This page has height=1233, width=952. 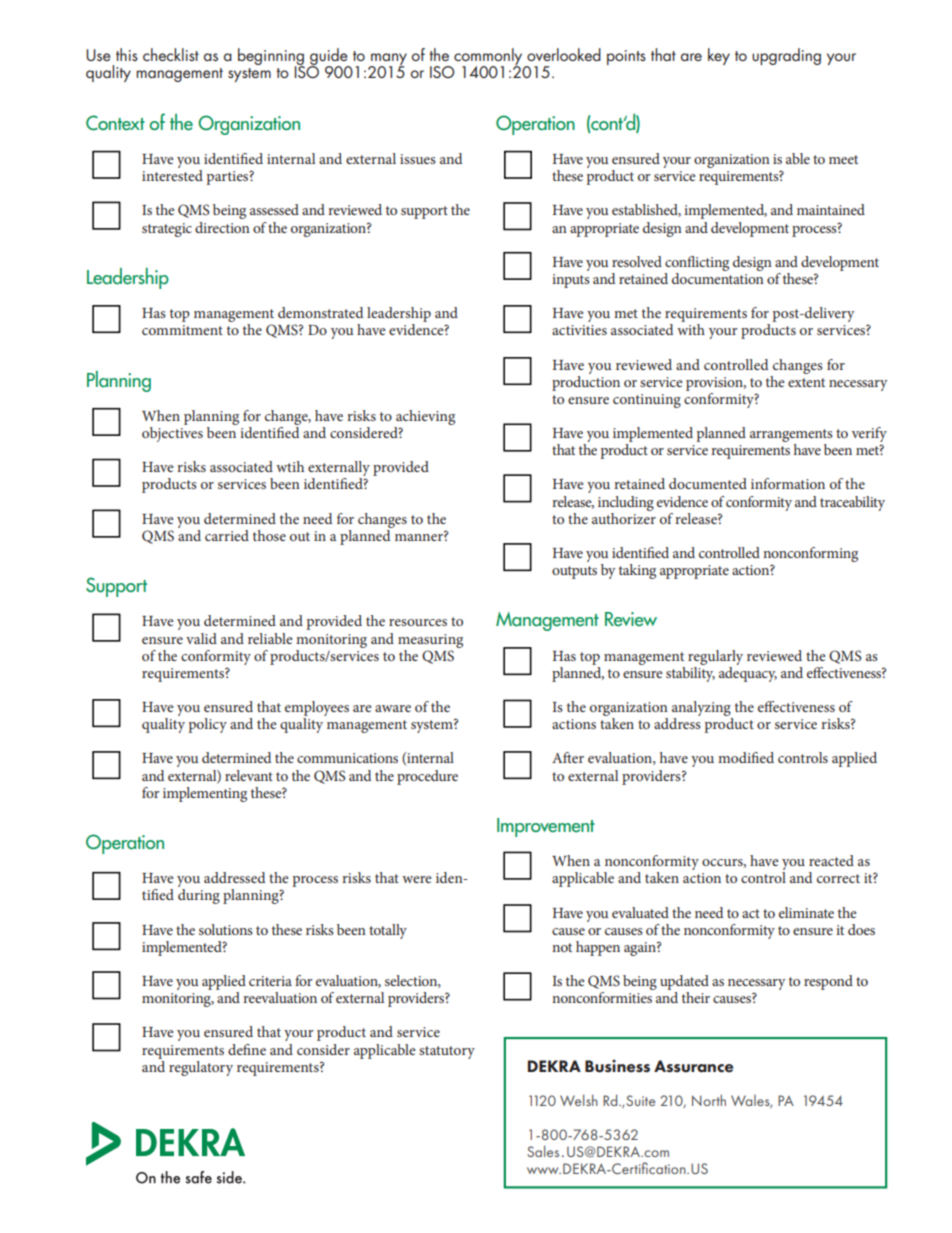 What do you see at coordinates (425, 417) in the page?
I see `achieving` at bounding box center [425, 417].
